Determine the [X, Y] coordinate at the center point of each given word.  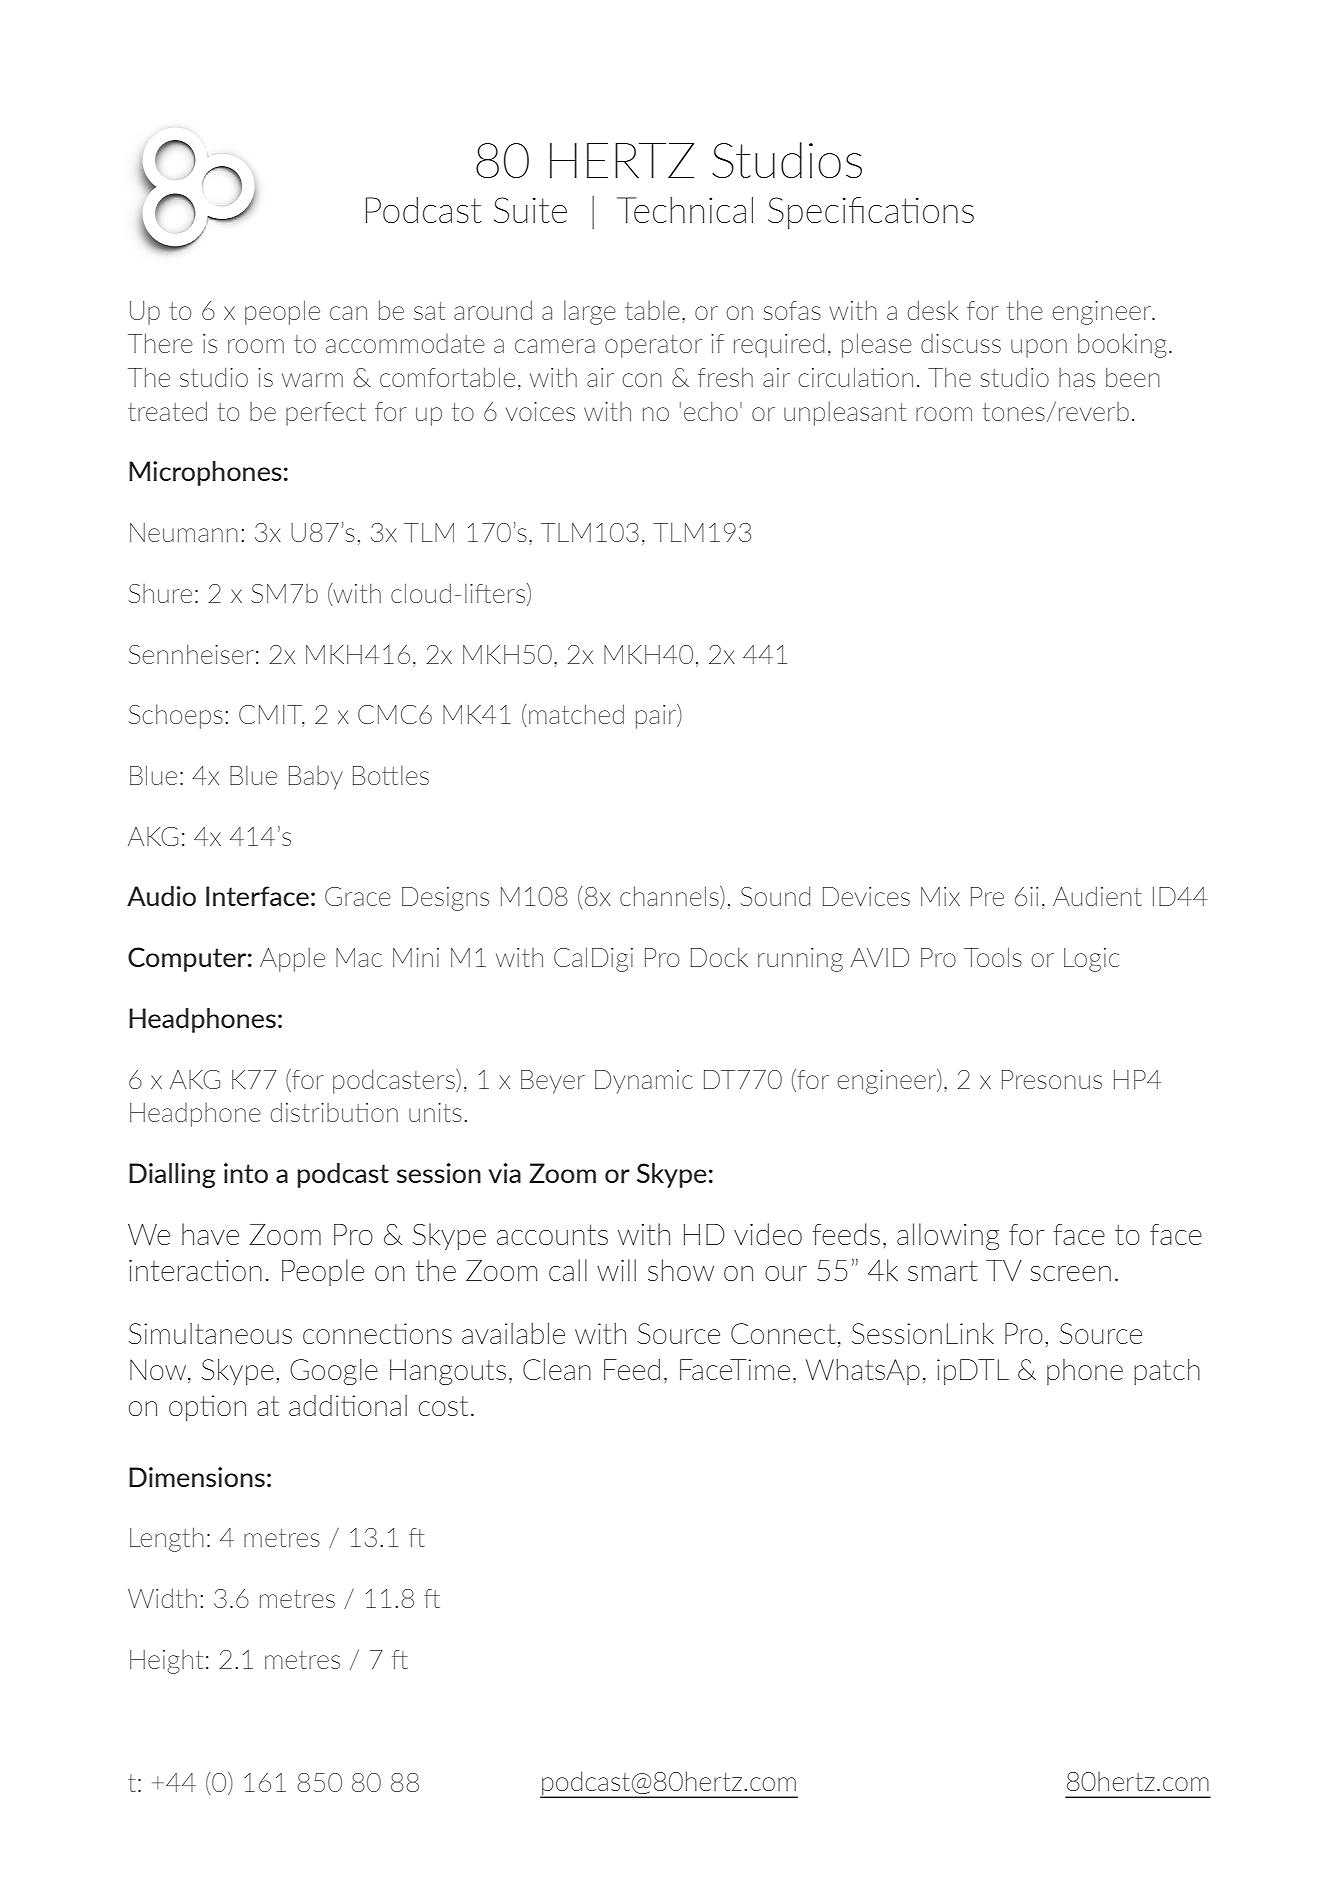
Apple [292, 959]
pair [657, 716]
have [210, 1234]
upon [1039, 348]
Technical [685, 210]
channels [670, 897]
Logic [1091, 960]
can [348, 313]
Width [162, 1598]
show [681, 1270]
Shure [160, 593]
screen [1071, 1273]
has [1077, 377]
